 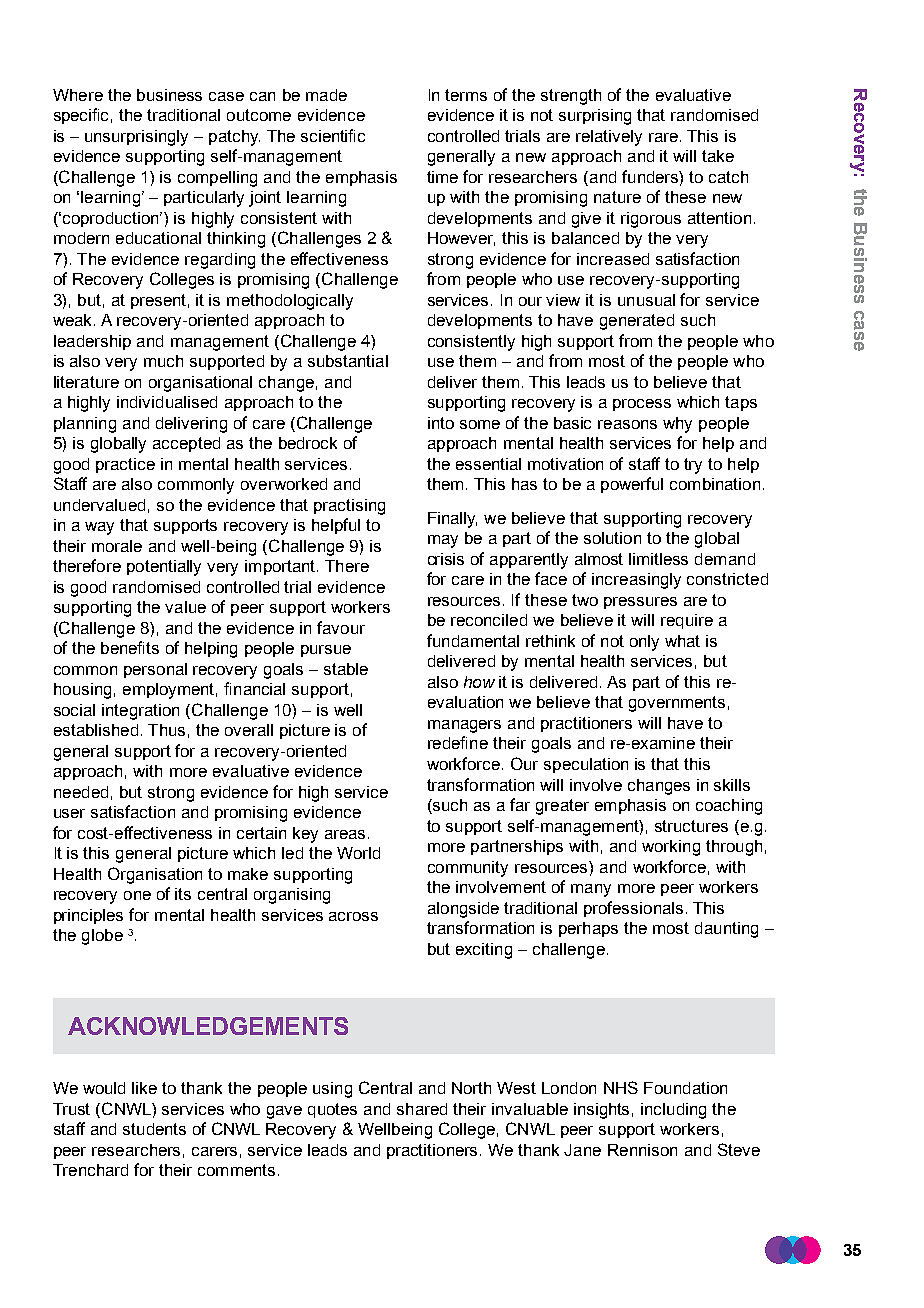 What do you see at coordinates (691, 826) in the document?
I see `structures` at bounding box center [691, 826].
